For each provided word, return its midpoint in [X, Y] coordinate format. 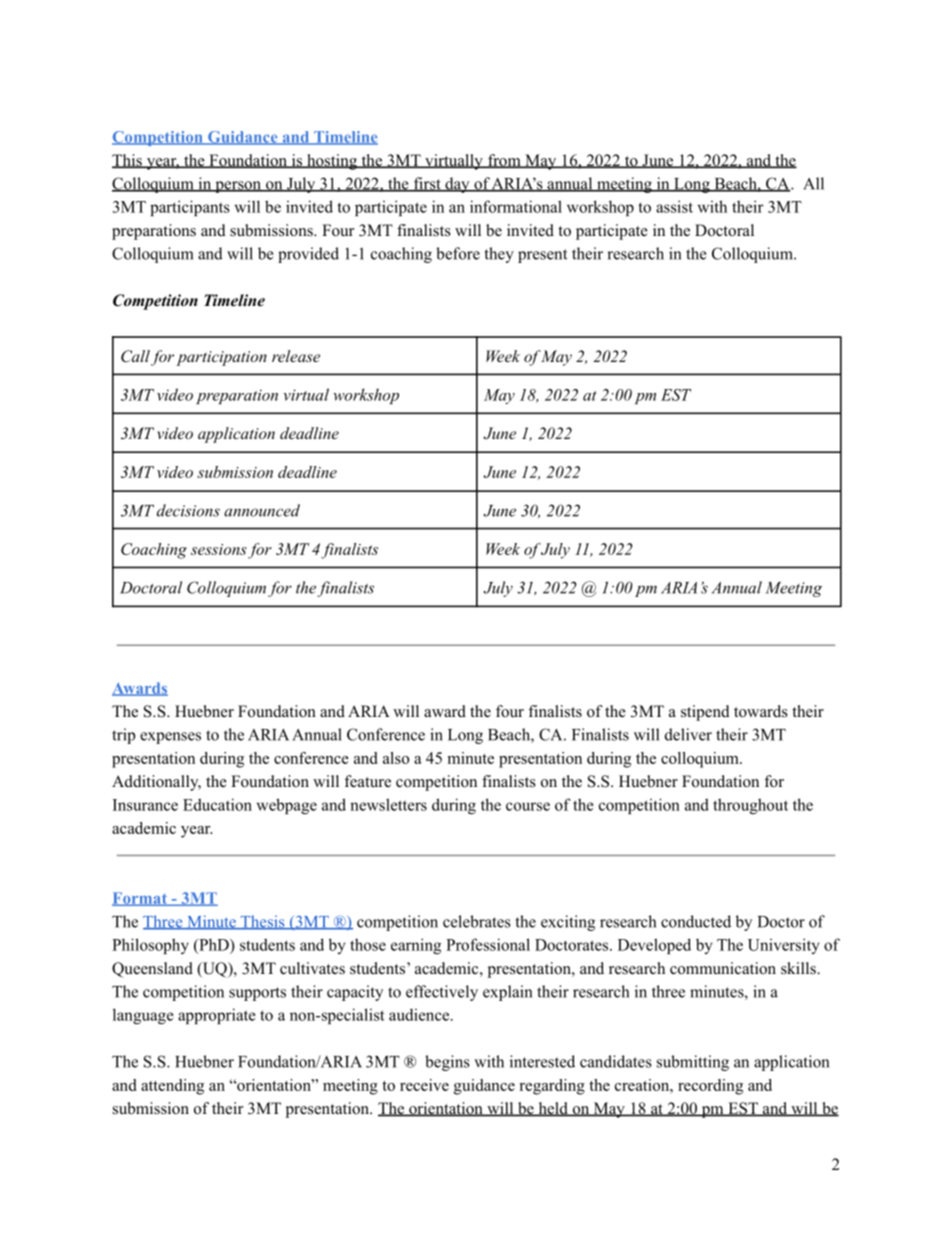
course [528, 806]
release [296, 356]
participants [190, 208]
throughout [750, 806]
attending [172, 1087]
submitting [693, 1063]
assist [674, 206]
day [457, 185]
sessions [219, 549]
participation [221, 358]
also [396, 758]
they [499, 255]
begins [447, 1063]
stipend [705, 713]
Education [217, 804]
